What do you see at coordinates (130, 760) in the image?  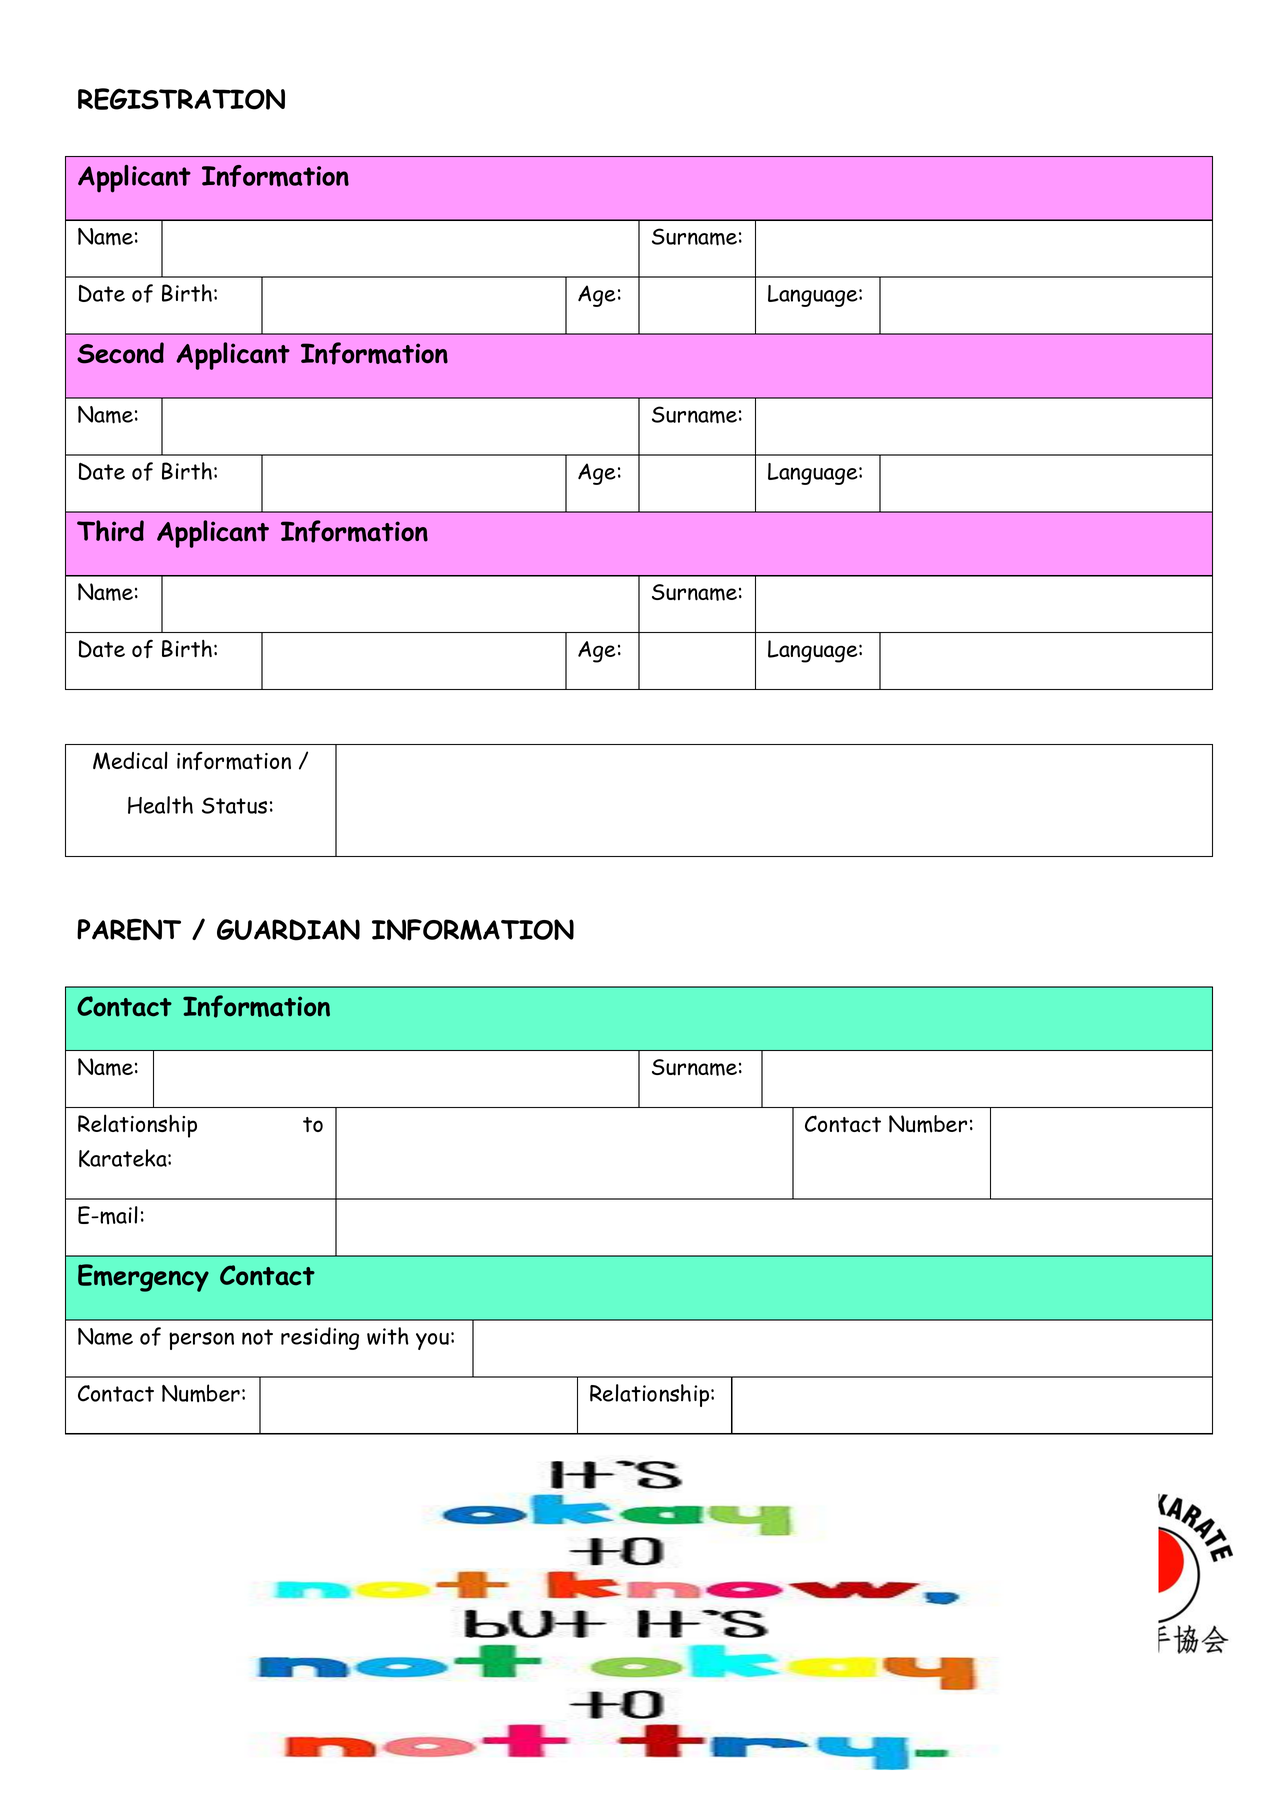 I see `Medical` at bounding box center [130, 760].
